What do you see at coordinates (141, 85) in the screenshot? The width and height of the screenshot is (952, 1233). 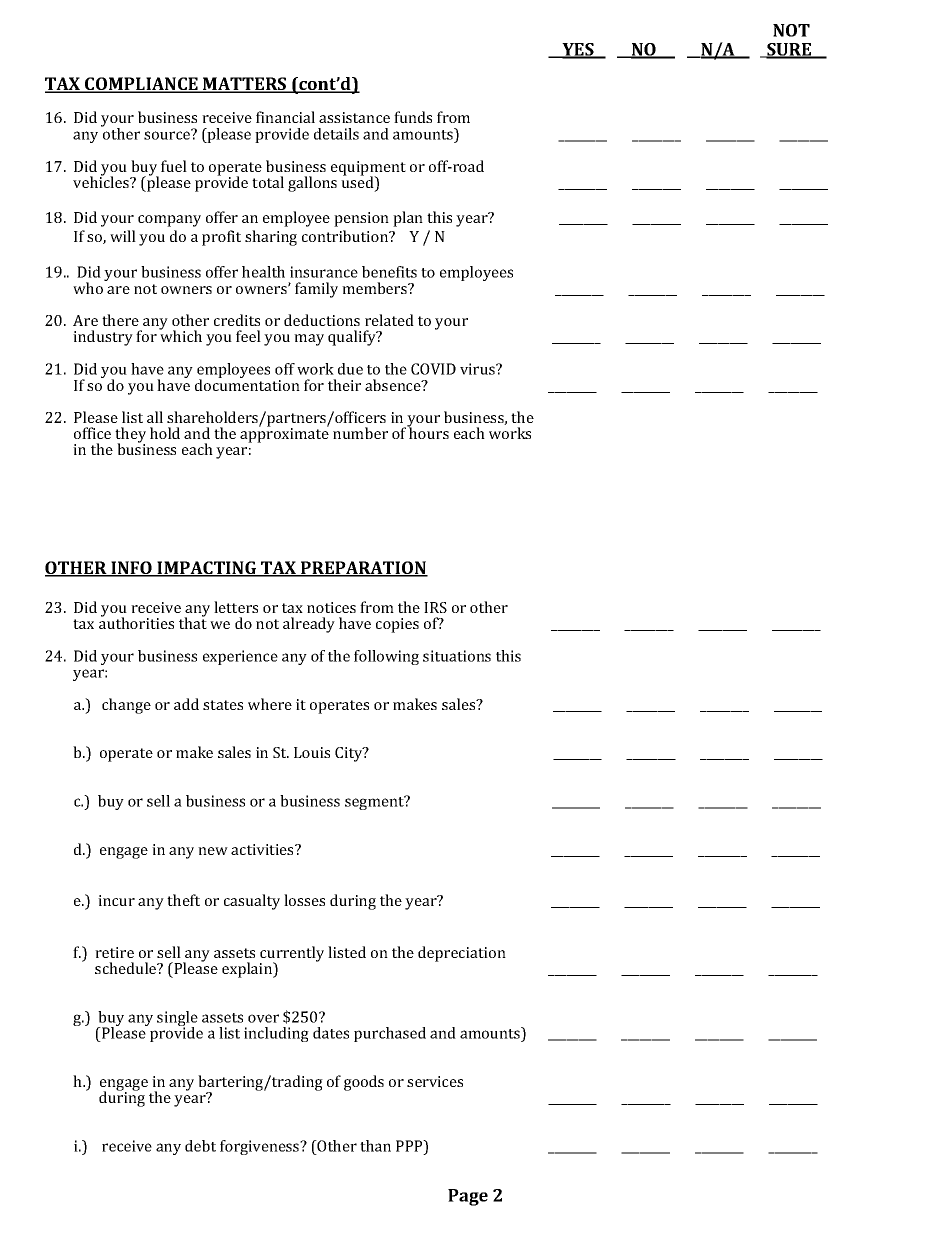 I see `COMPLIANCE` at bounding box center [141, 85].
